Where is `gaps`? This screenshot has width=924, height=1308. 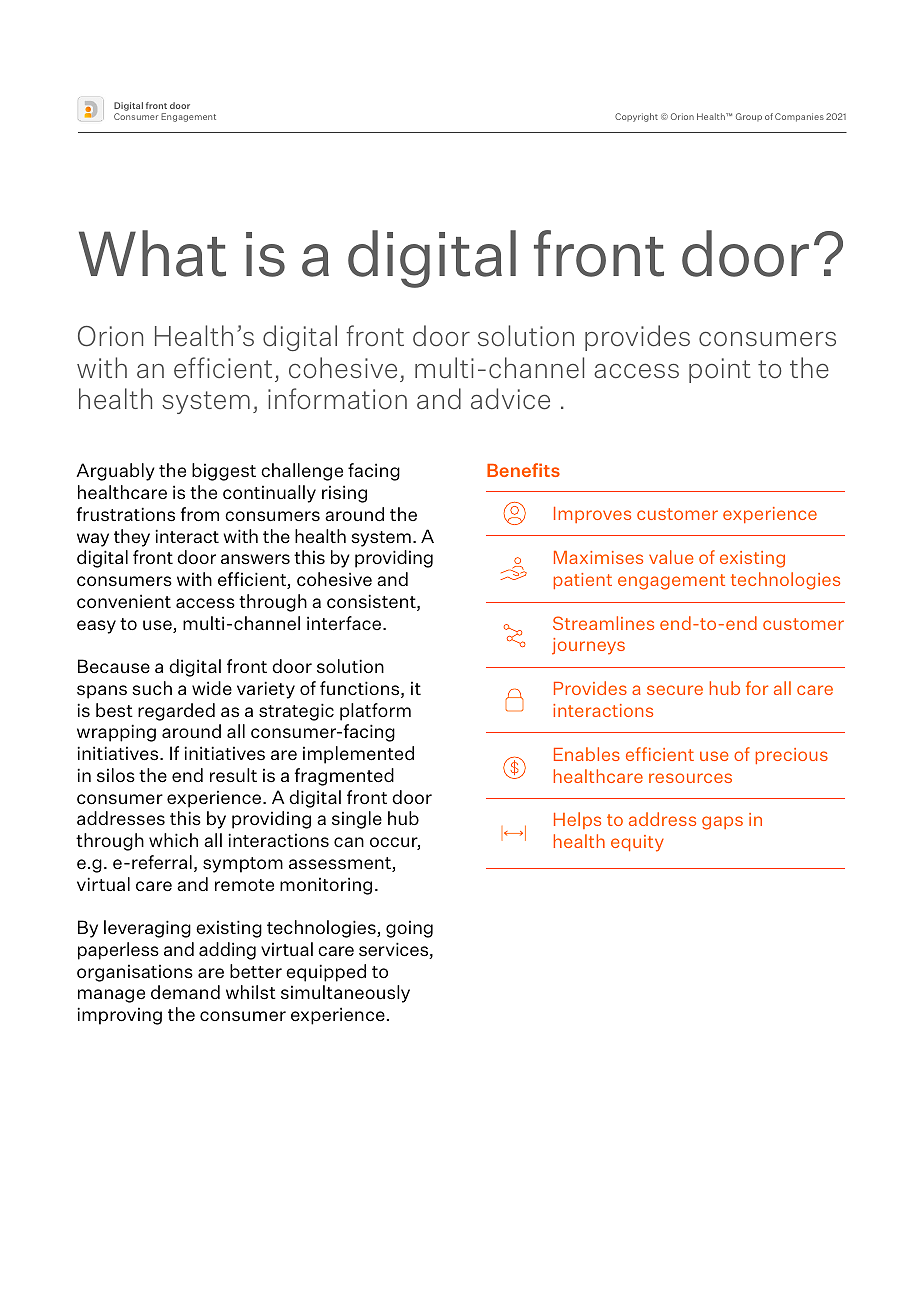 gaps is located at coordinates (722, 823).
